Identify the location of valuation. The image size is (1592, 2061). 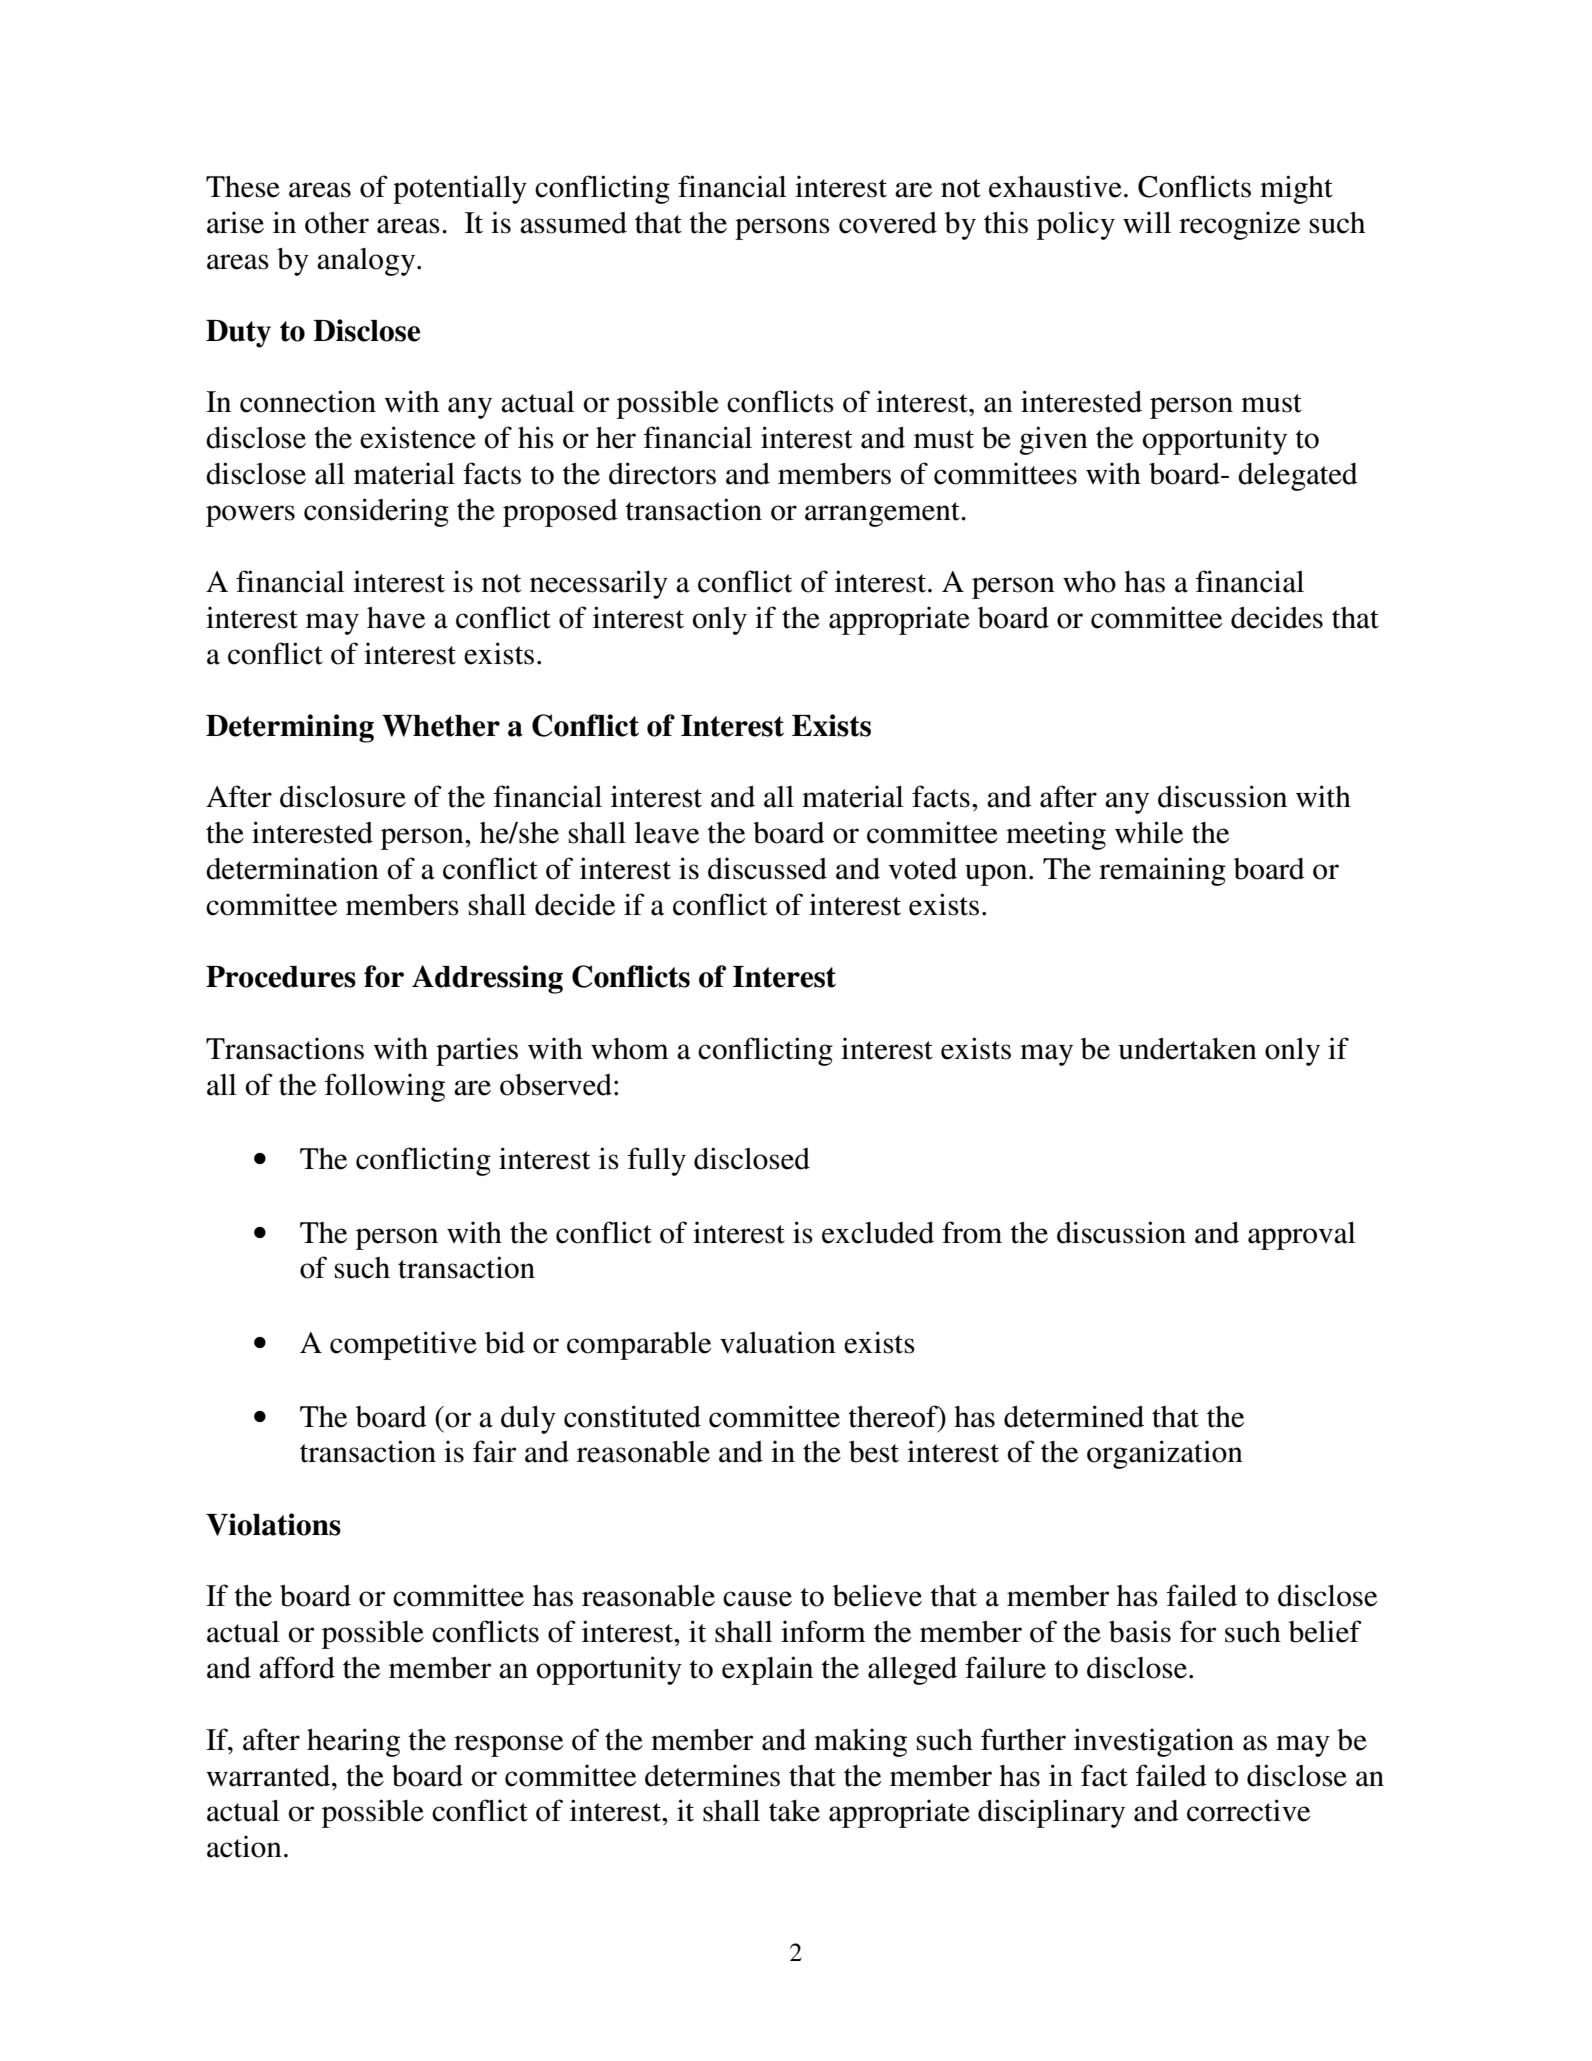
(778, 1342).
